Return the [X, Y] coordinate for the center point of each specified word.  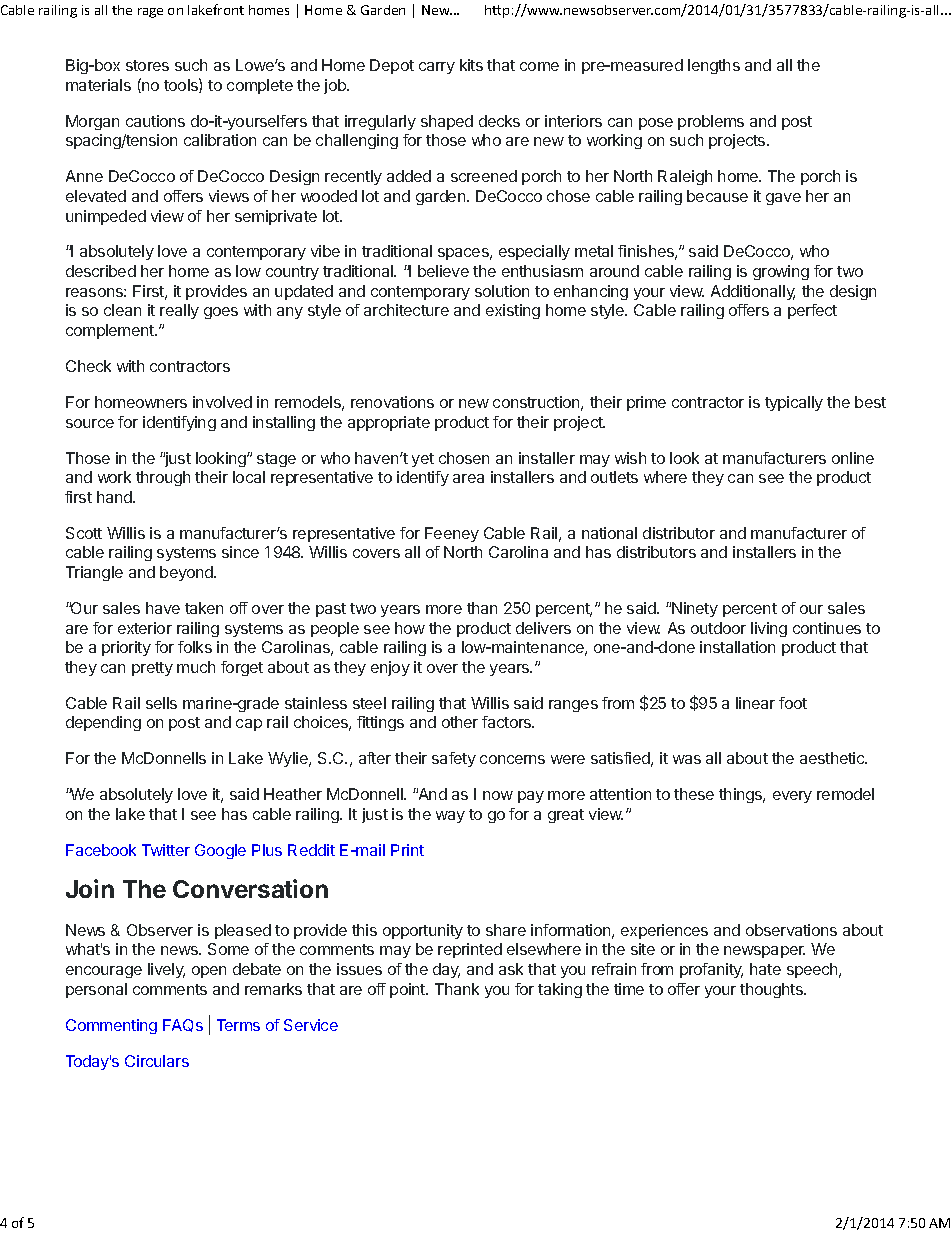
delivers [543, 628]
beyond [187, 573]
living [769, 629]
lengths [714, 66]
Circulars [157, 1061]
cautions [155, 121]
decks [499, 121]
